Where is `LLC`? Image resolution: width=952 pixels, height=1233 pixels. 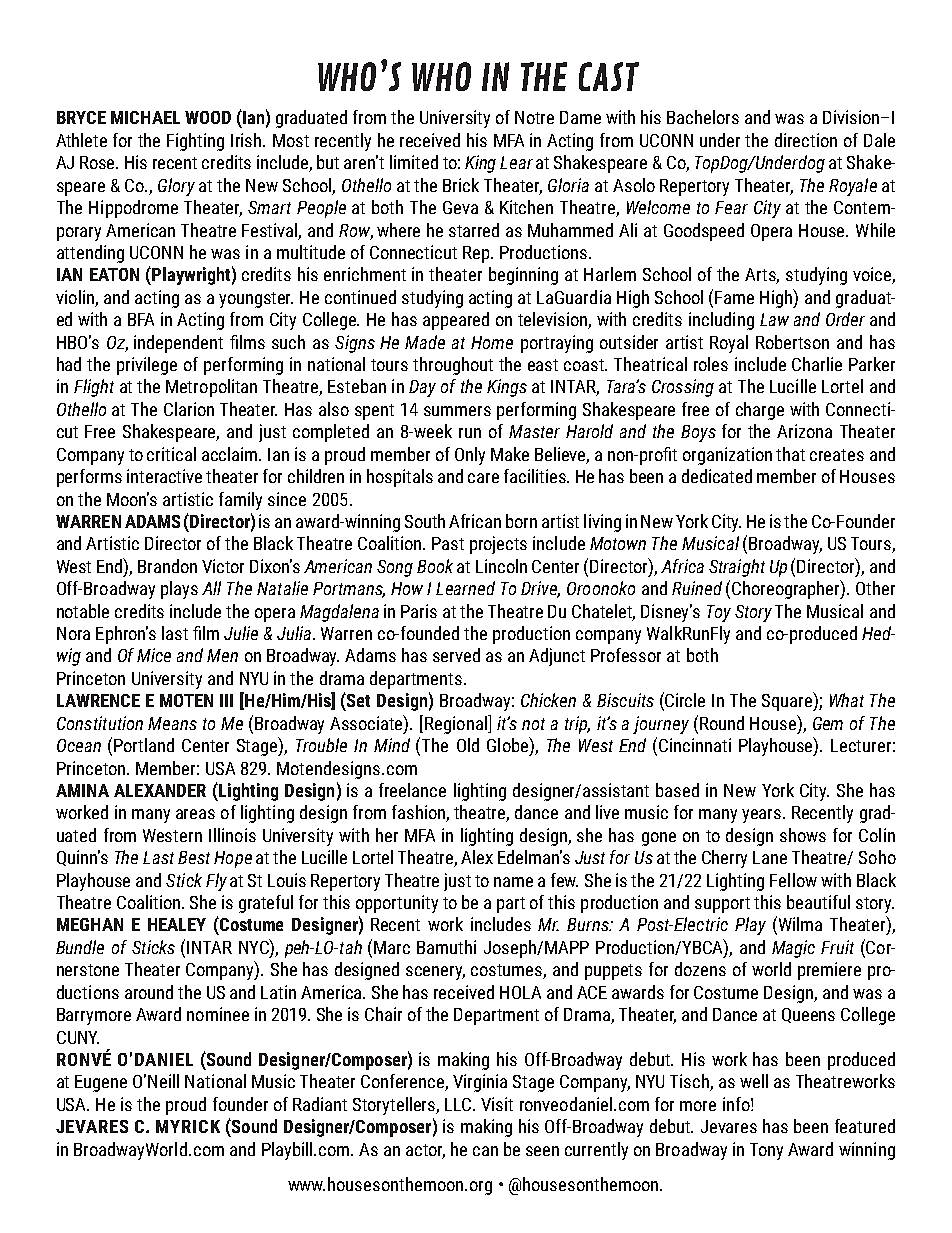
LLC is located at coordinates (459, 1104).
